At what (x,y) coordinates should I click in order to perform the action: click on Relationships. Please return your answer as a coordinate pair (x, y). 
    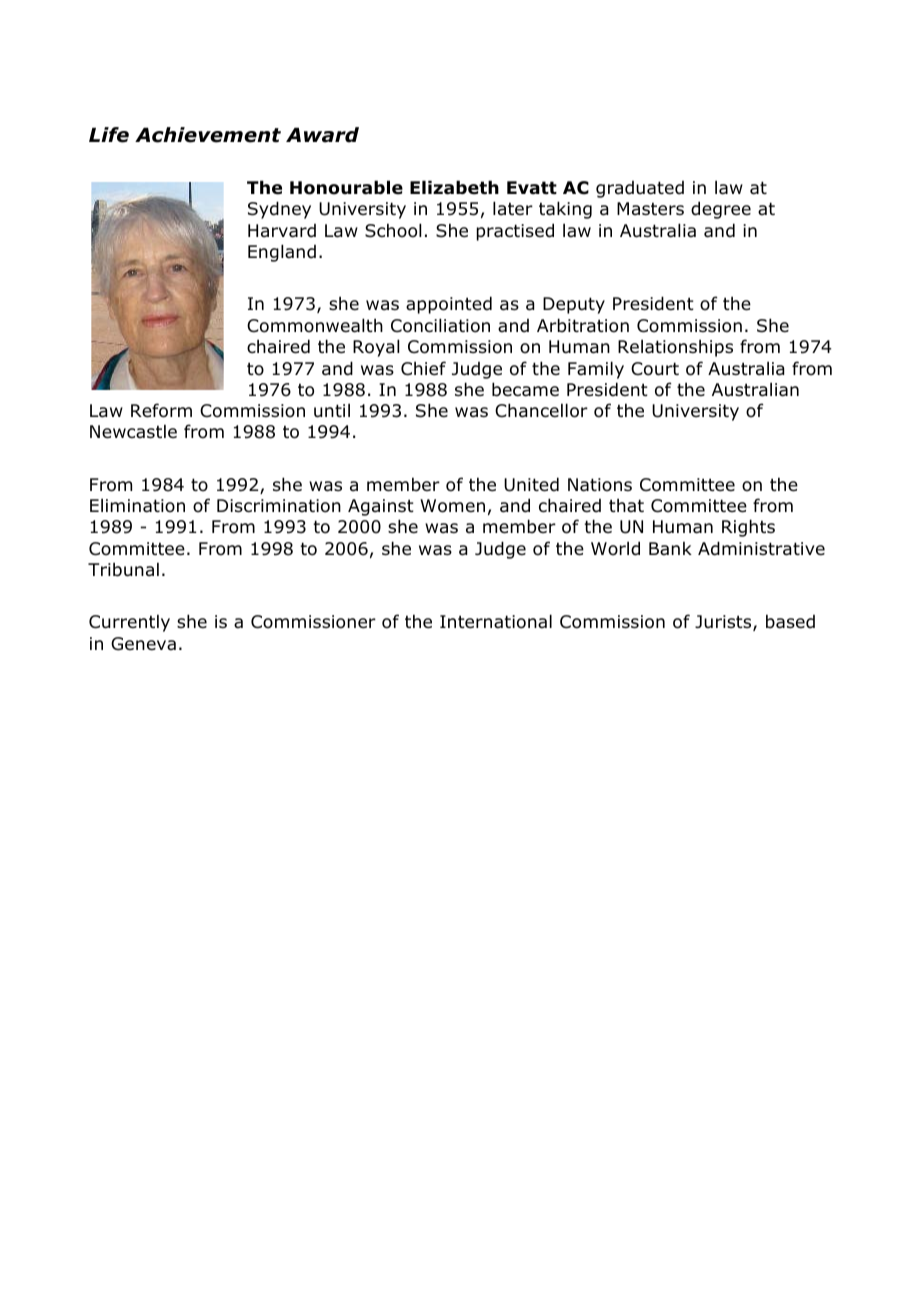
    Looking at the image, I should click on (675, 348).
